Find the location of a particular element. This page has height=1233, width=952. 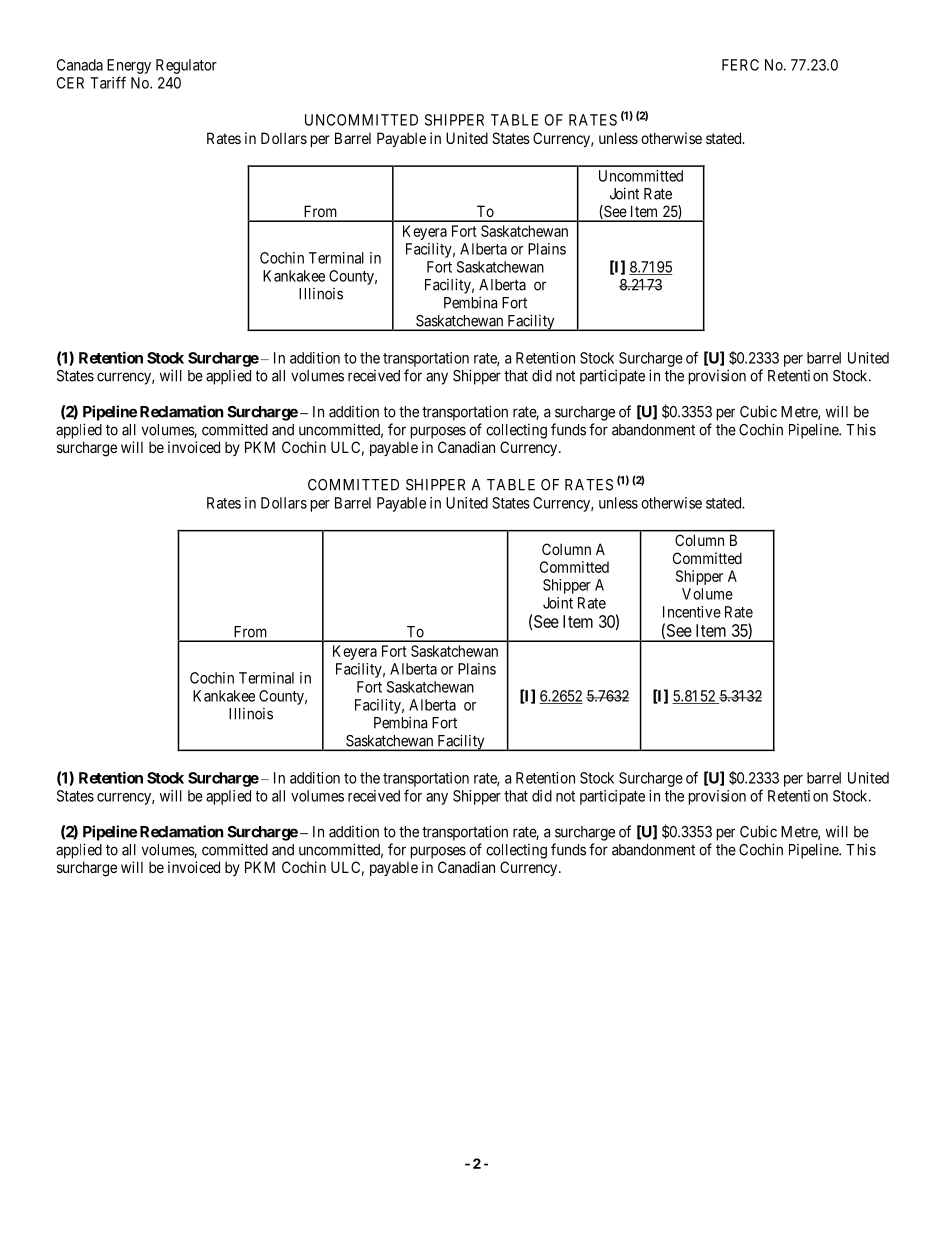

Canada is located at coordinates (80, 65).
